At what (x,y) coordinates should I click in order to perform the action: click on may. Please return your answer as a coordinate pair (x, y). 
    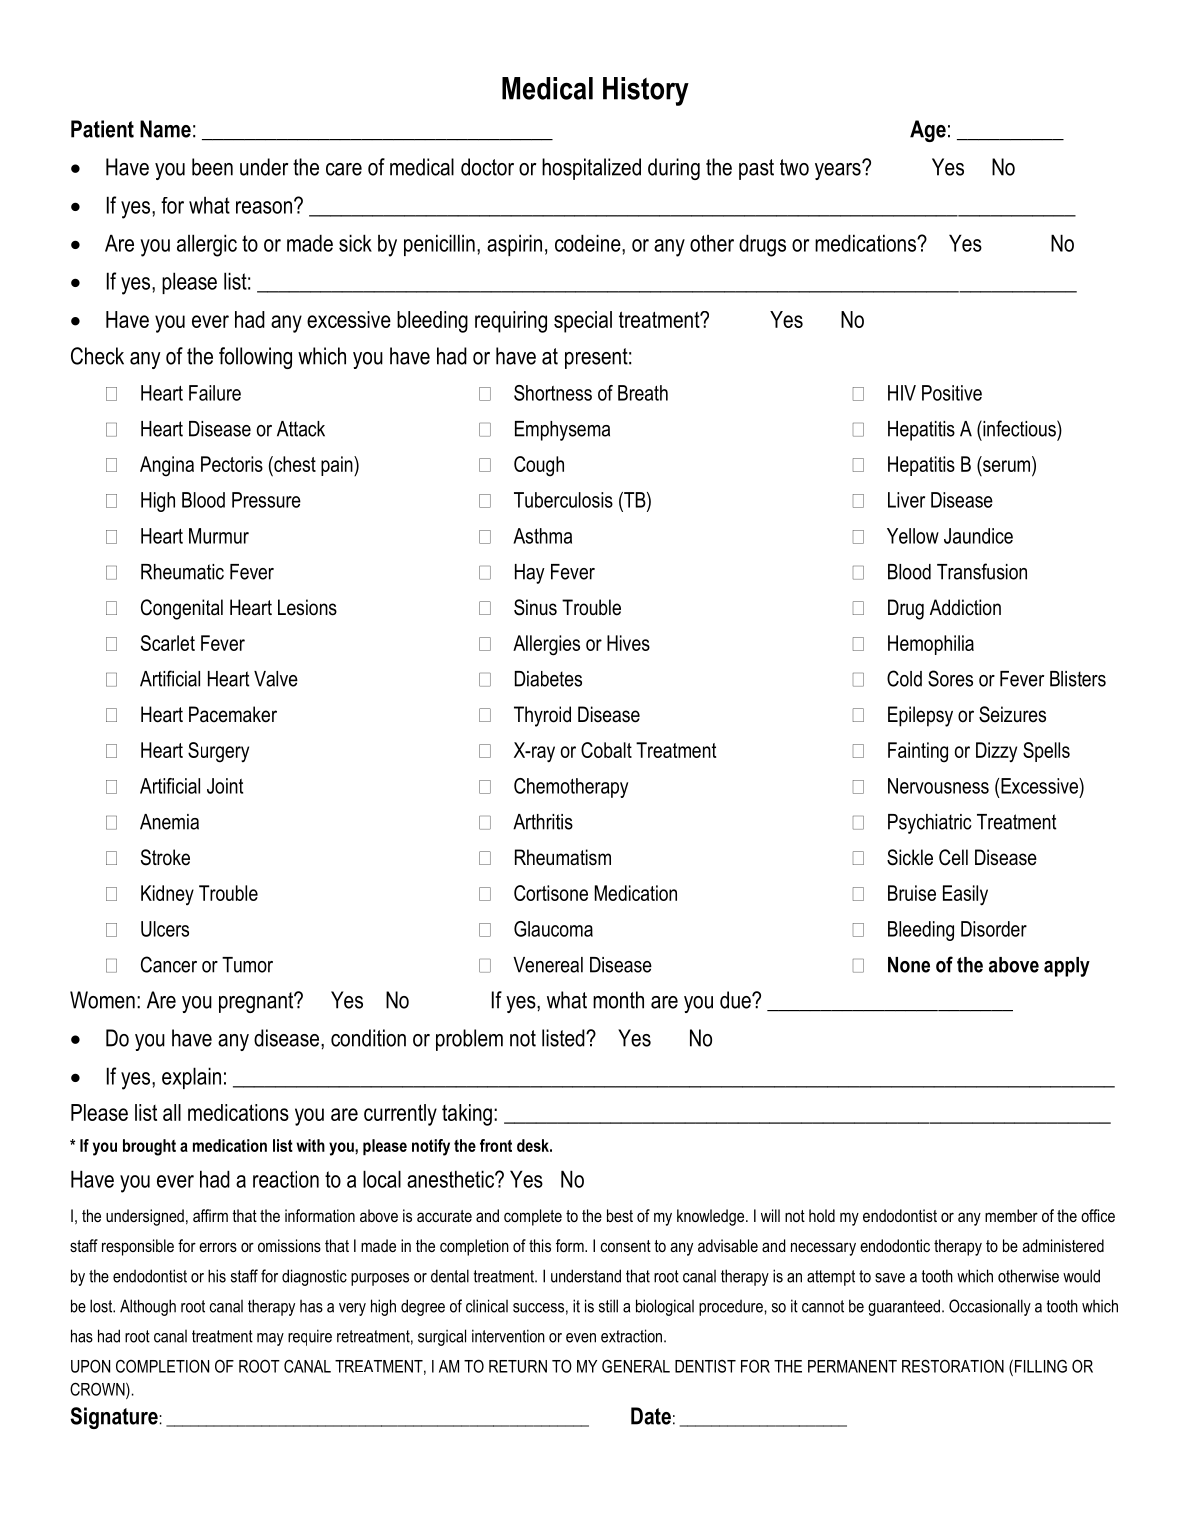
    Looking at the image, I should click on (270, 1339).
